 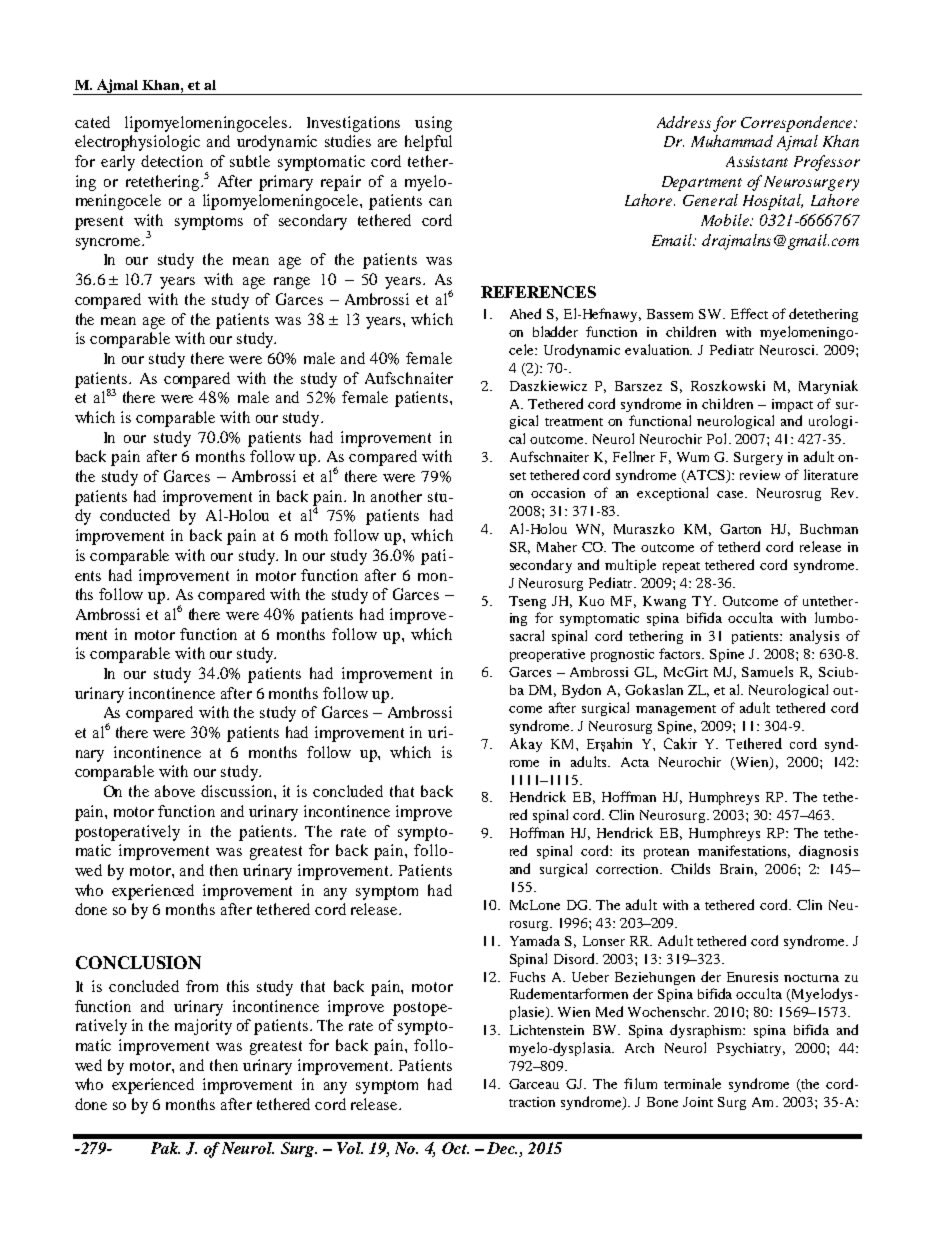 I want to click on Tseng, so click(x=527, y=602).
